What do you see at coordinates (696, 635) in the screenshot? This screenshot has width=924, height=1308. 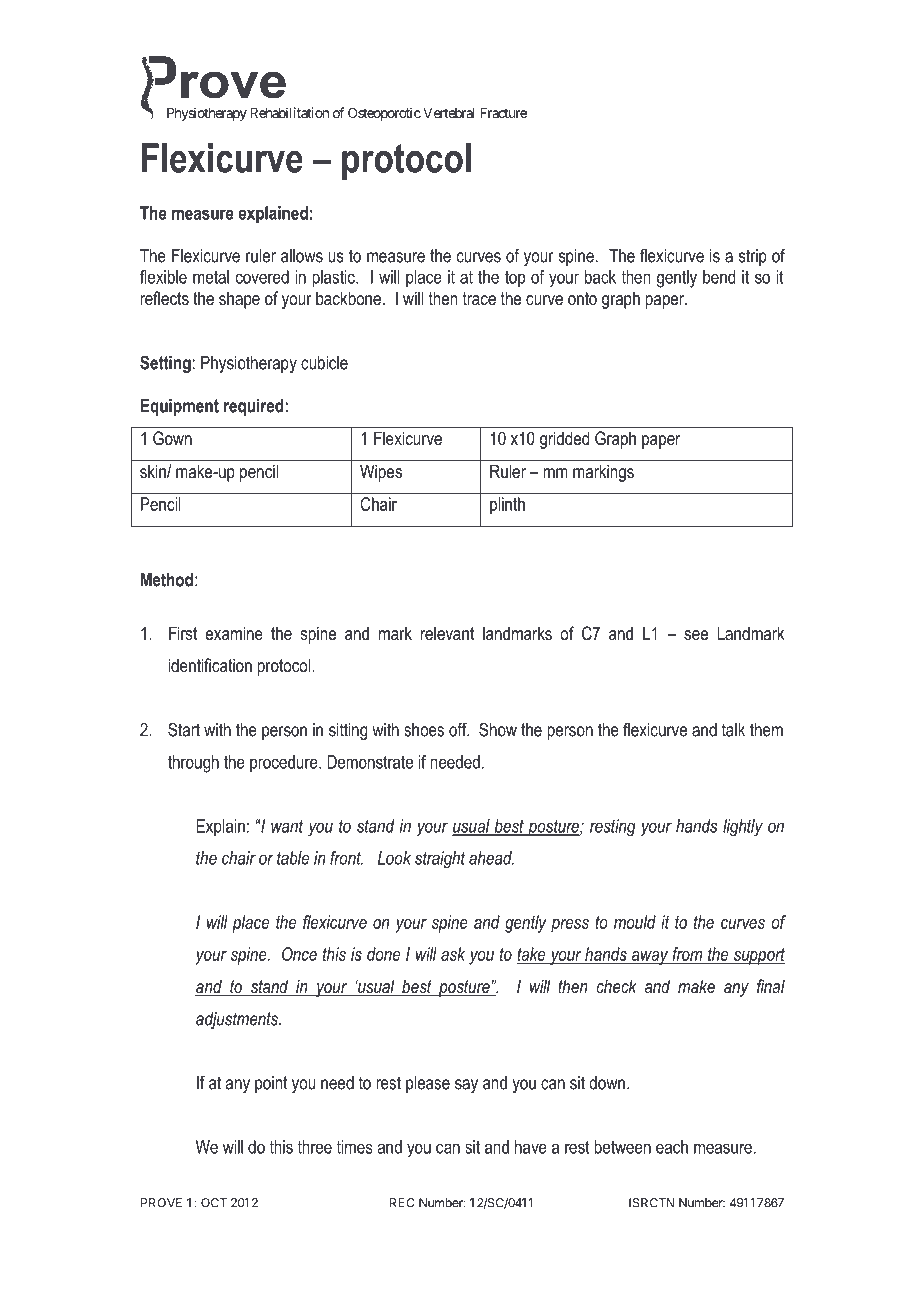 I see `see` at bounding box center [696, 635].
